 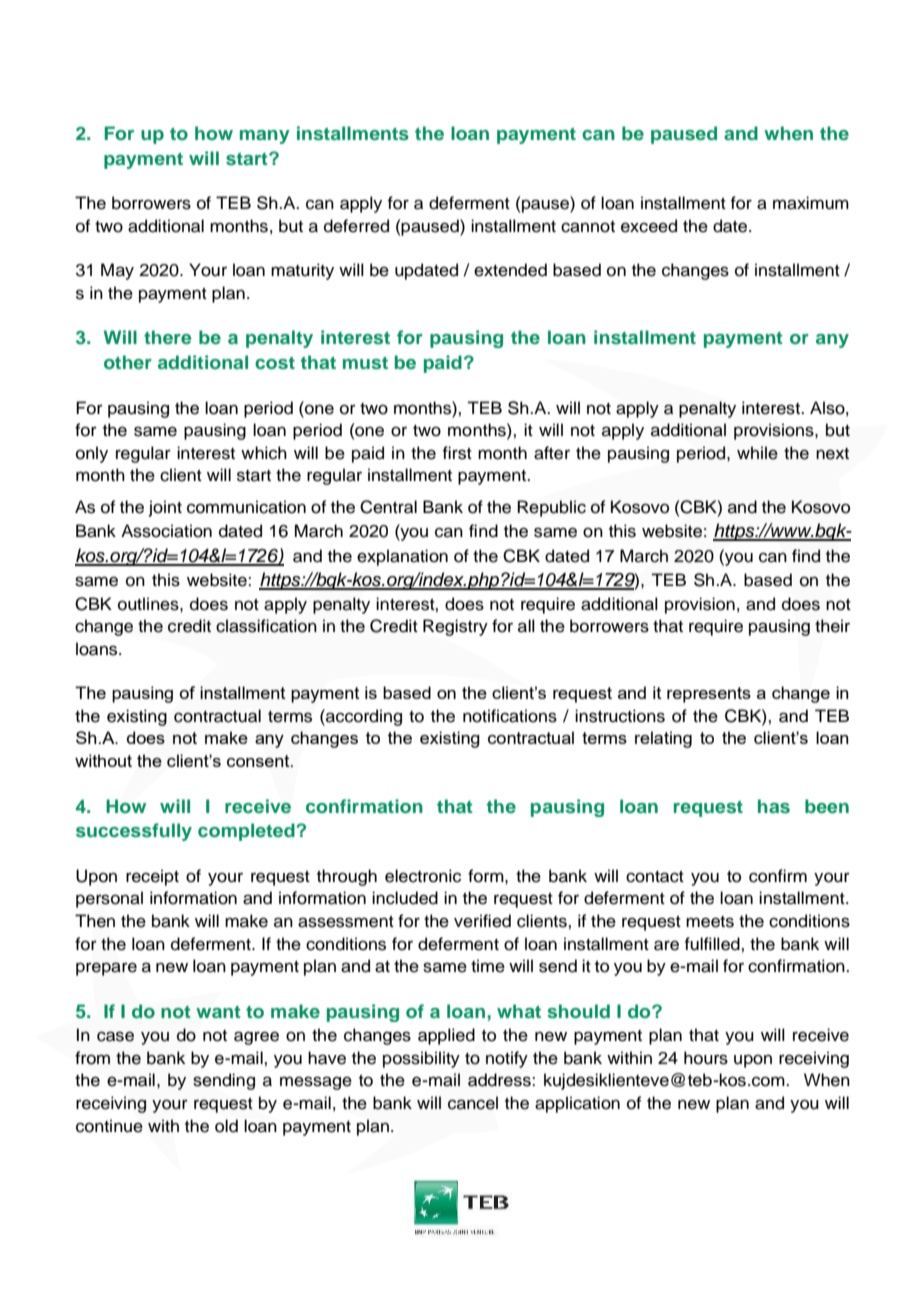 What do you see at coordinates (811, 203) in the page?
I see `maximum` at bounding box center [811, 203].
